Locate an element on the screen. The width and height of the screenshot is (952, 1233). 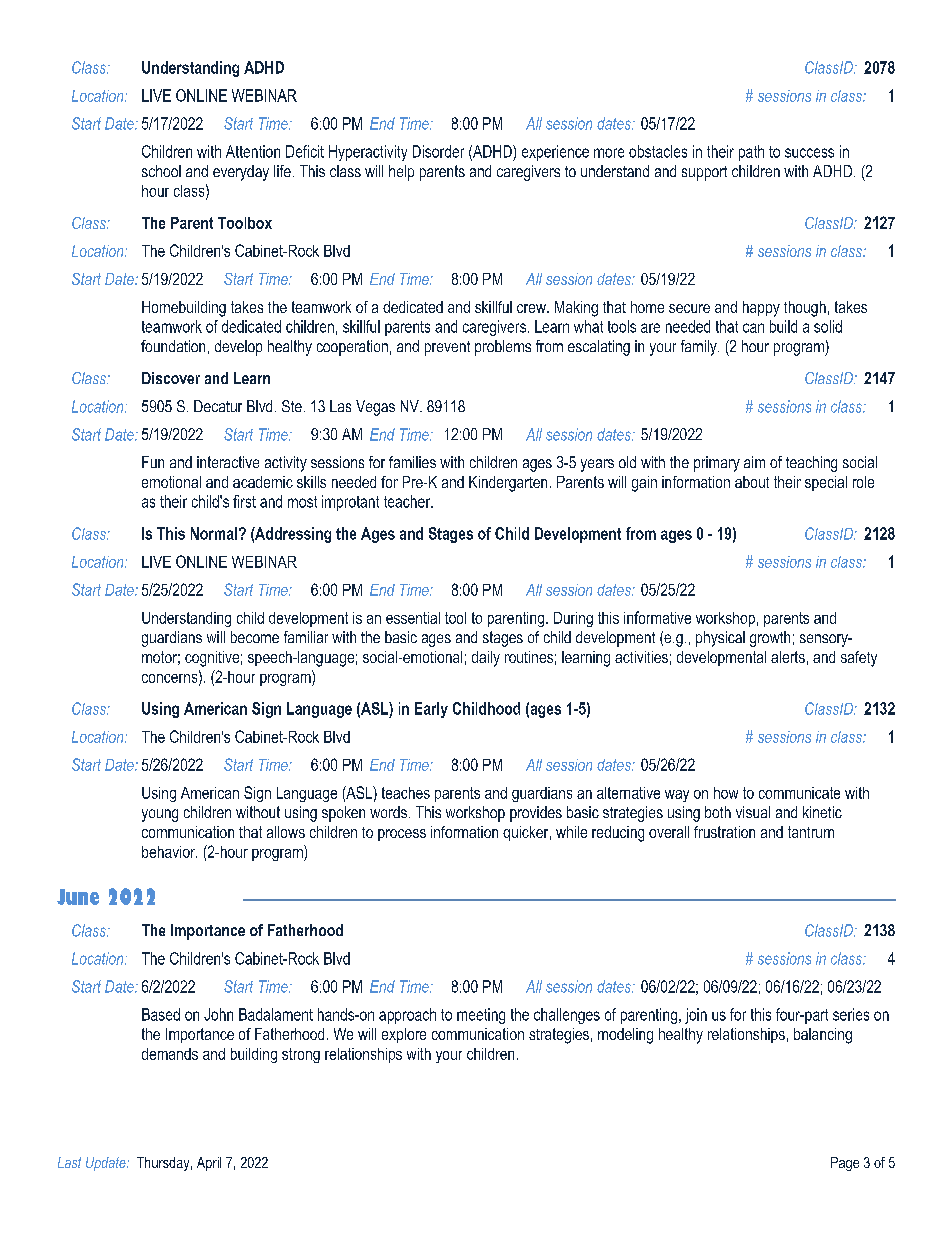
explore is located at coordinates (404, 1035).
